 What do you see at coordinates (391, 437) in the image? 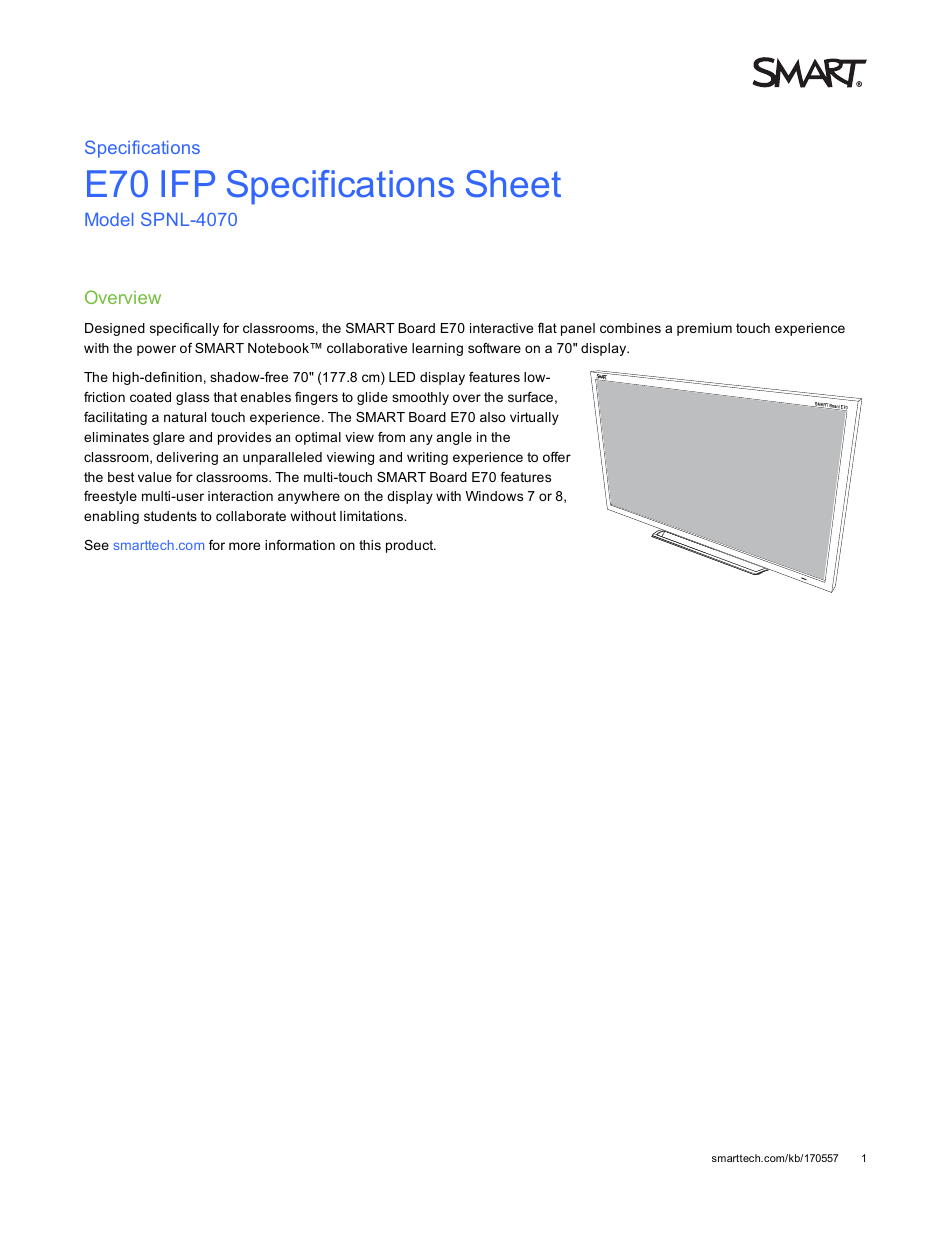
I see `from` at bounding box center [391, 437].
